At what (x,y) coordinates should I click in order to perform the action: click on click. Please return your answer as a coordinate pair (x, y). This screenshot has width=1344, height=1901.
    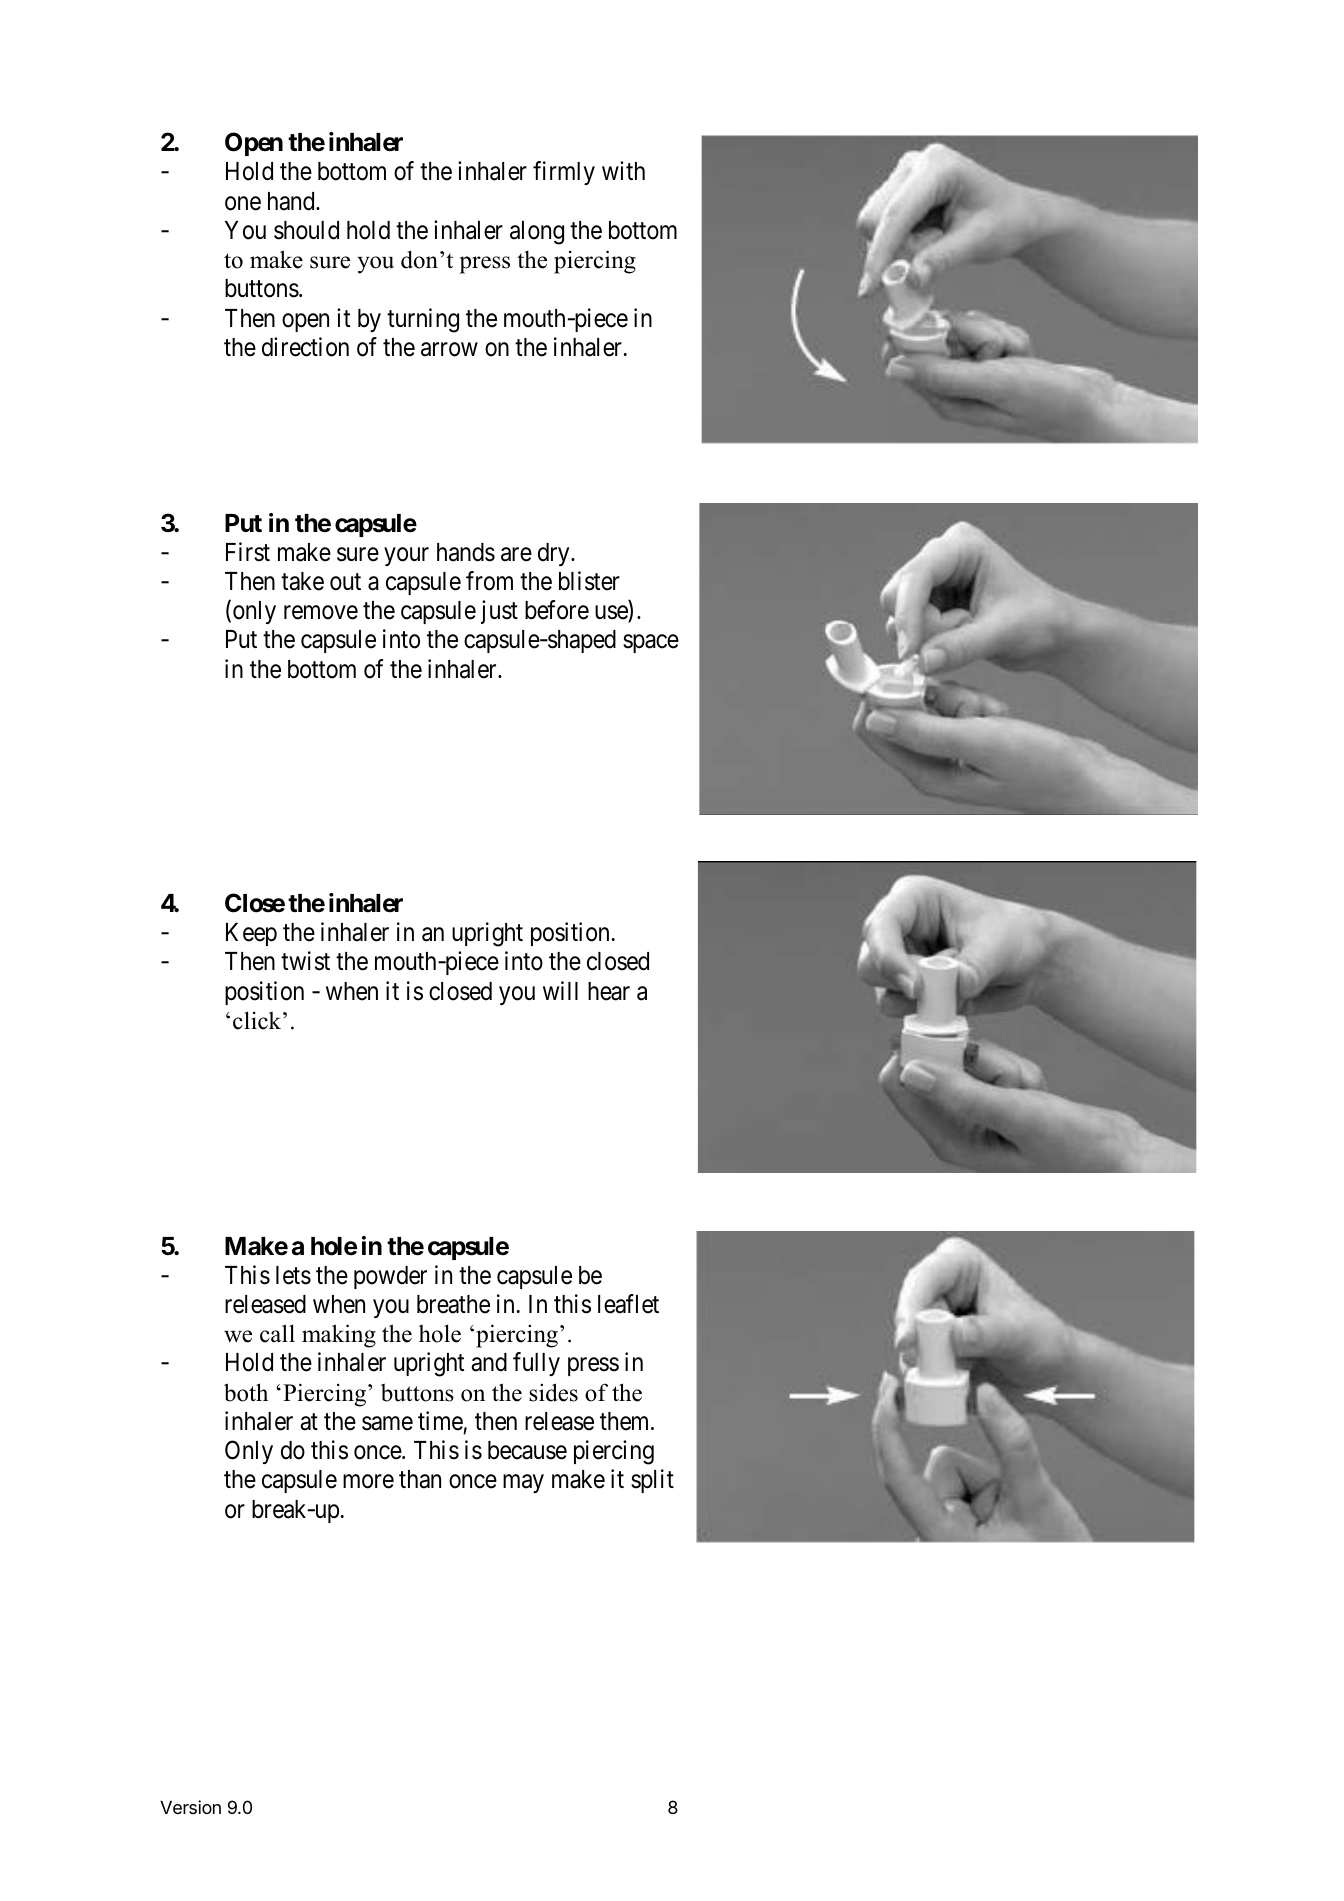
    Looking at the image, I should click on (258, 1020).
